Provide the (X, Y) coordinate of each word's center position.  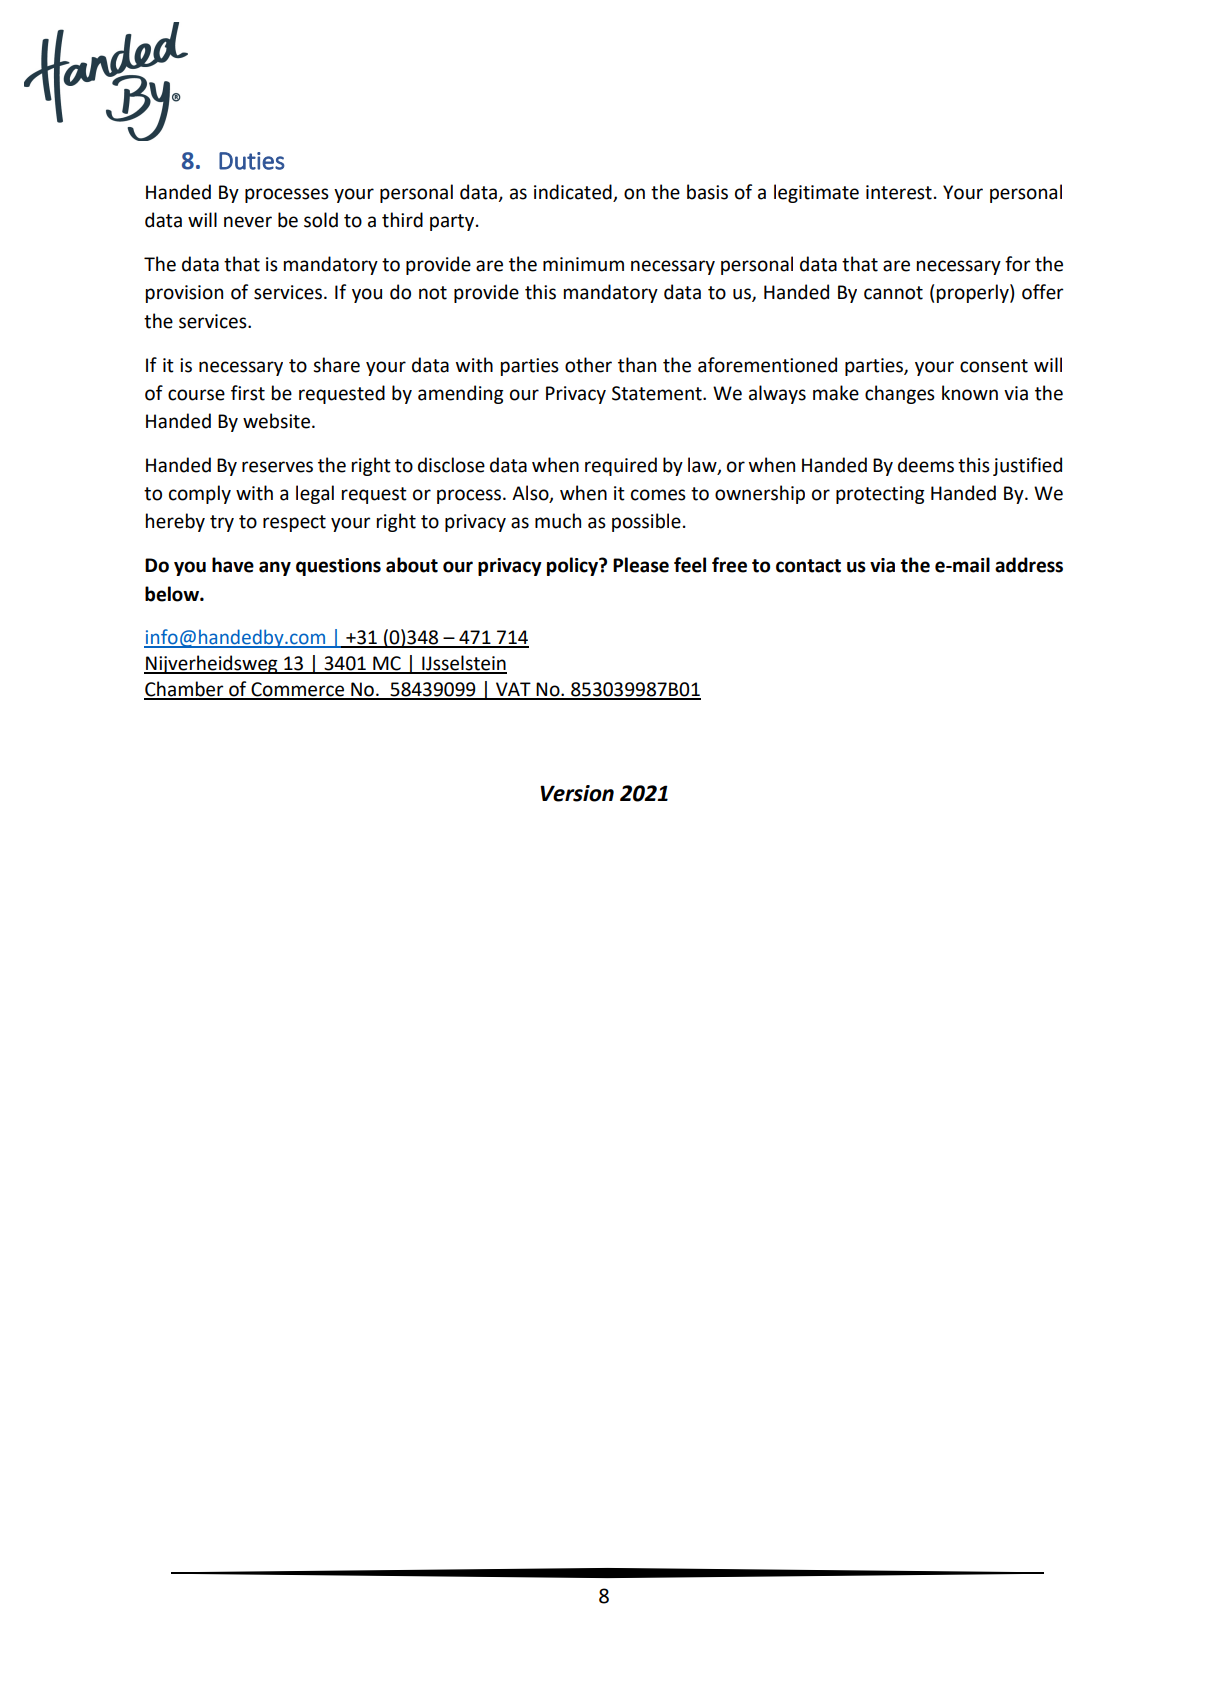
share (336, 365)
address (1029, 565)
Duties (252, 161)
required (621, 466)
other (588, 365)
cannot (893, 293)
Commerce (298, 690)
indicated (574, 193)
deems (926, 465)
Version (577, 793)
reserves (277, 467)
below (173, 594)
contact (808, 566)
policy (574, 566)
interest (899, 192)
